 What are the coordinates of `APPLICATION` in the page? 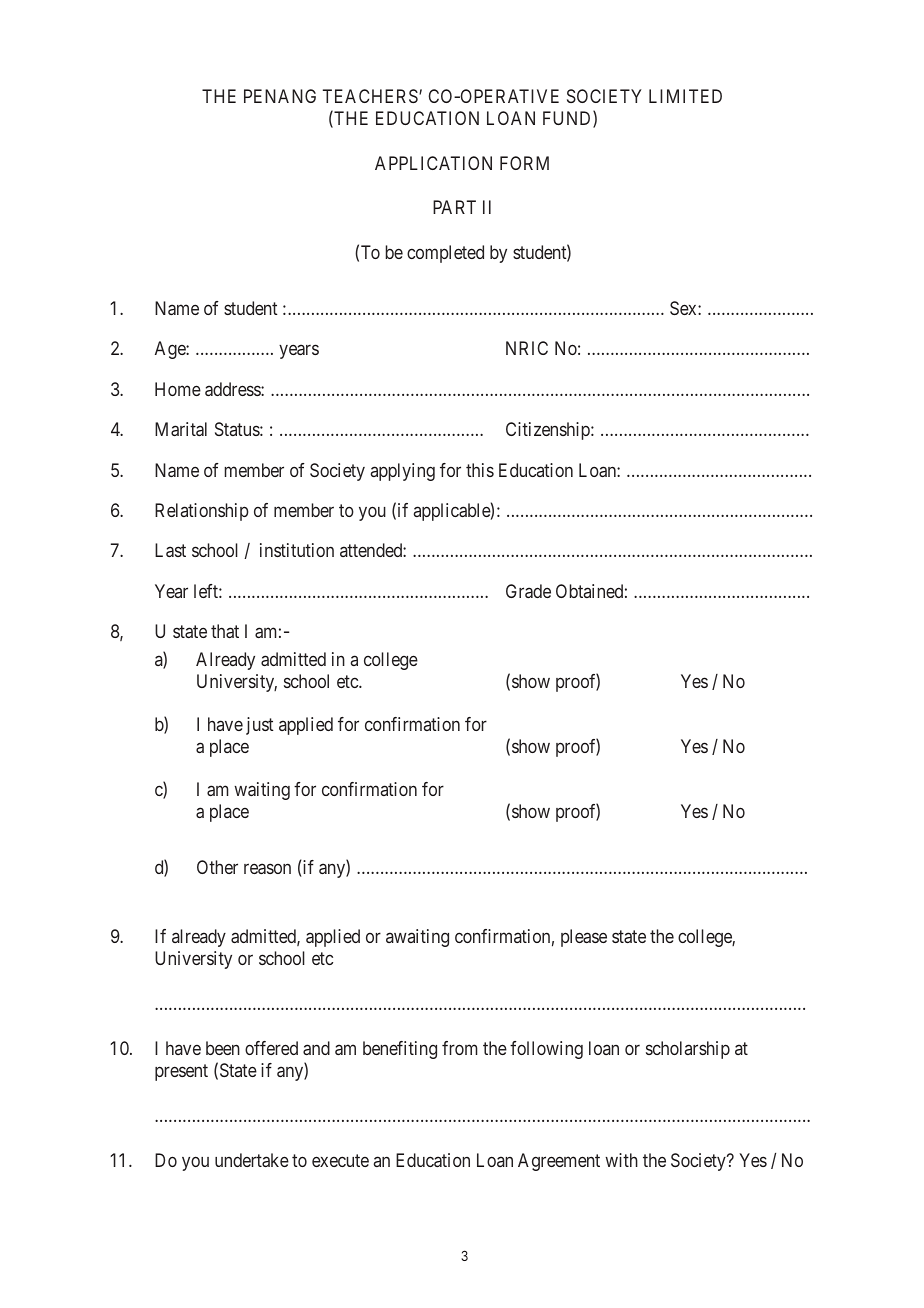 It's located at (433, 163).
